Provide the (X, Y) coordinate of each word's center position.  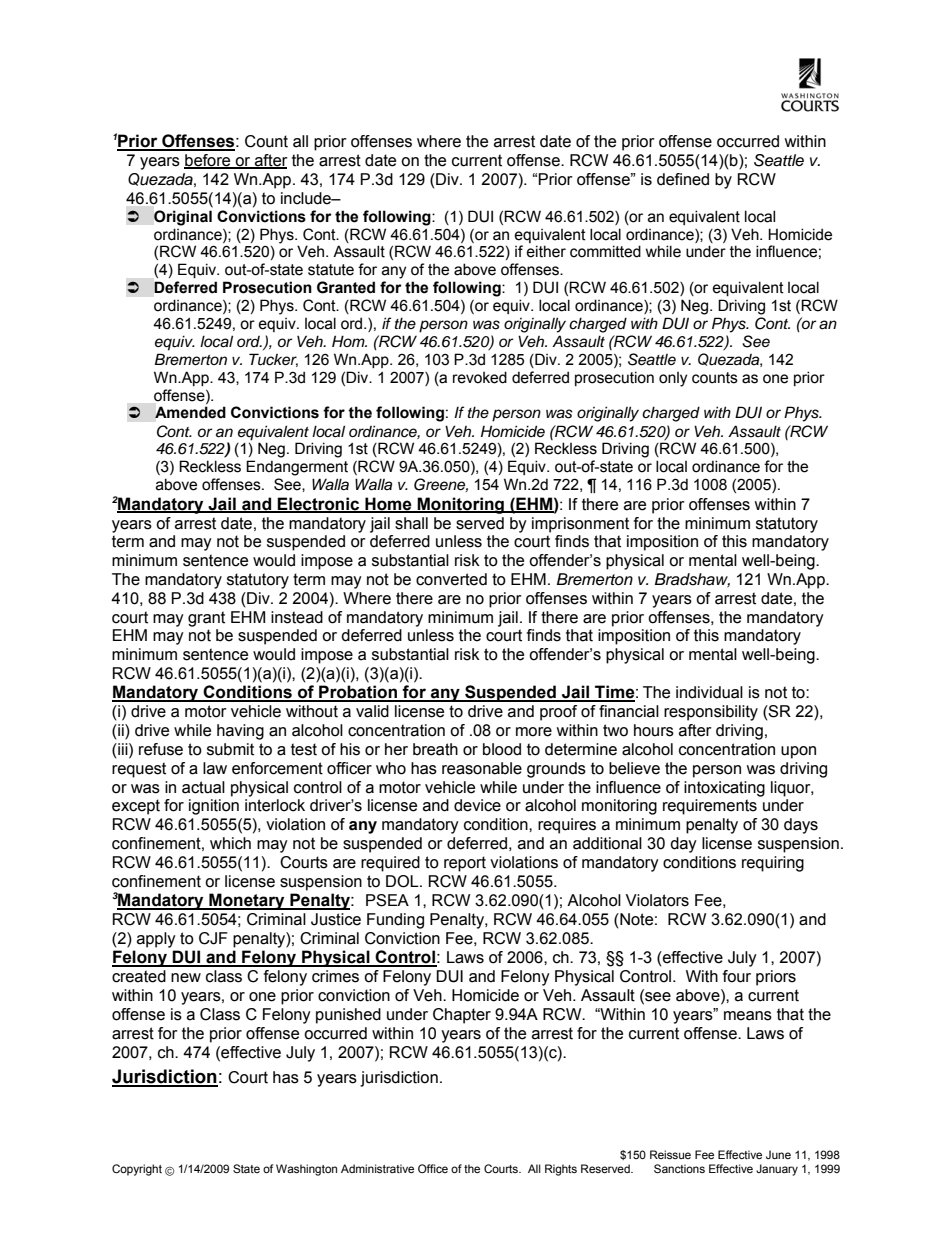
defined (683, 179)
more (534, 732)
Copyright (137, 1170)
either (546, 251)
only (673, 379)
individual (709, 692)
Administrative (377, 1168)
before (208, 161)
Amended (190, 412)
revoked (480, 377)
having (240, 732)
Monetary (247, 901)
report (465, 864)
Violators (657, 900)
